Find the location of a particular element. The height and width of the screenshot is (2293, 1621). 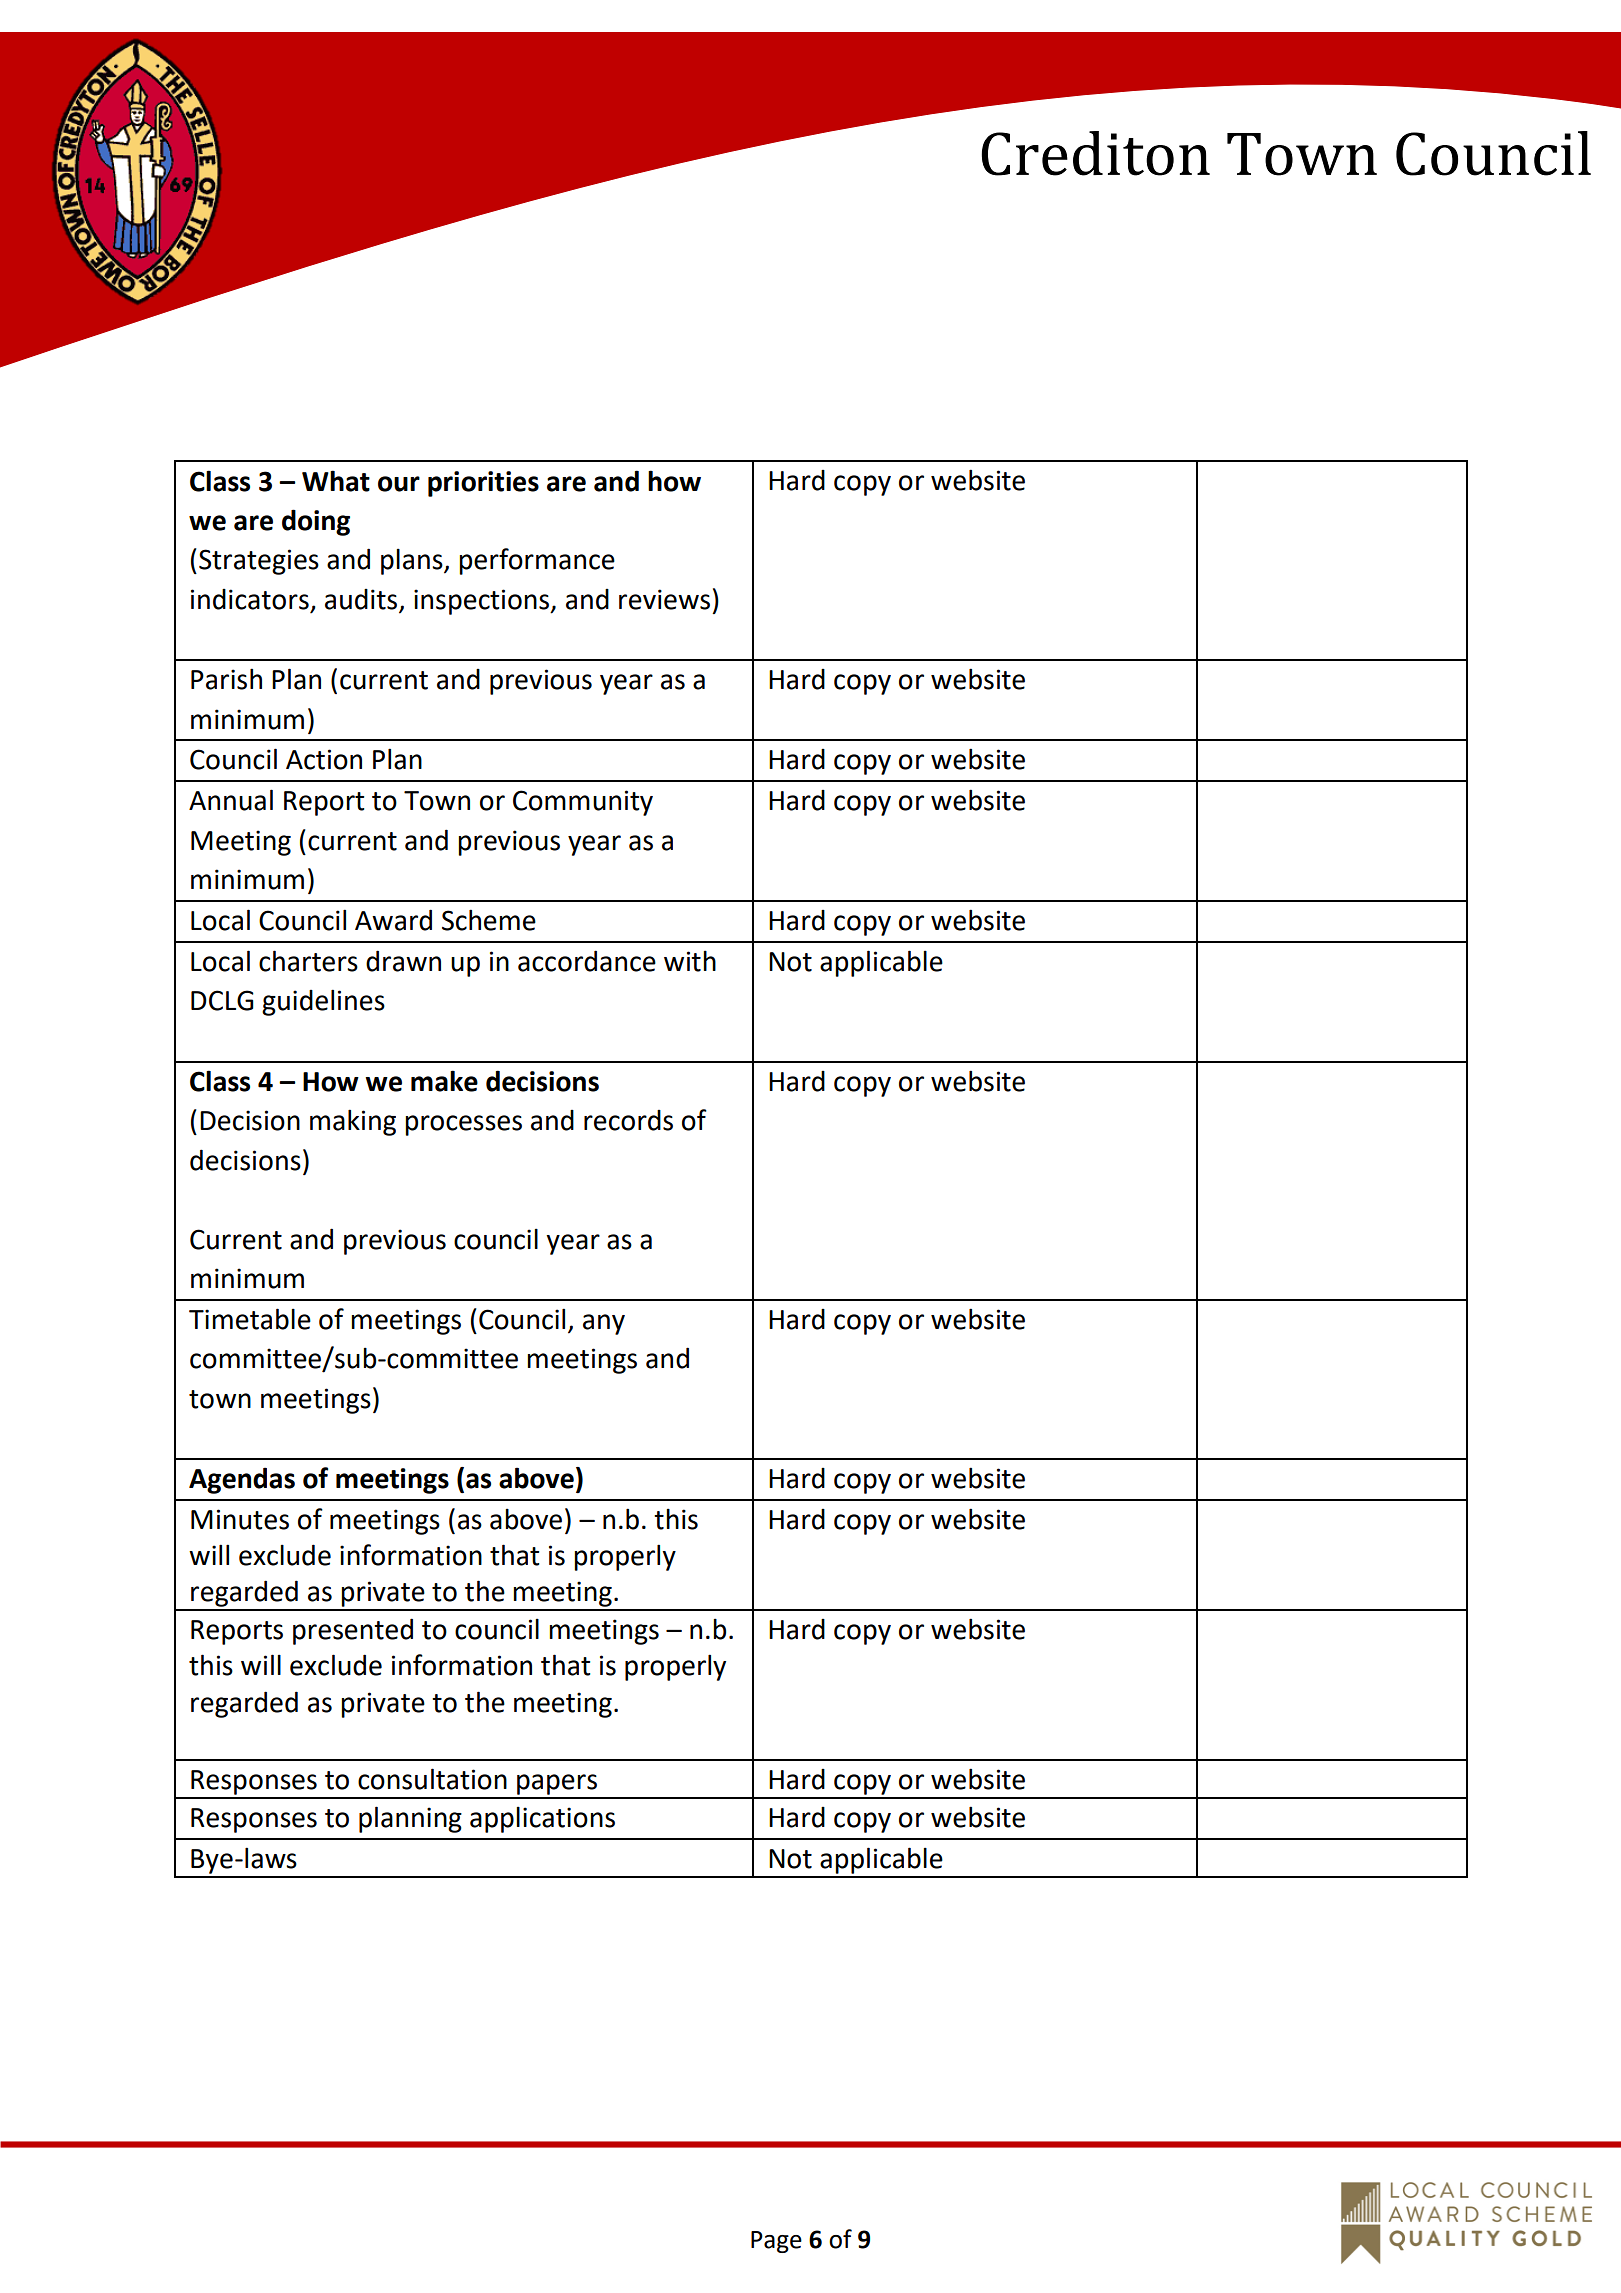

records is located at coordinates (628, 1120).
